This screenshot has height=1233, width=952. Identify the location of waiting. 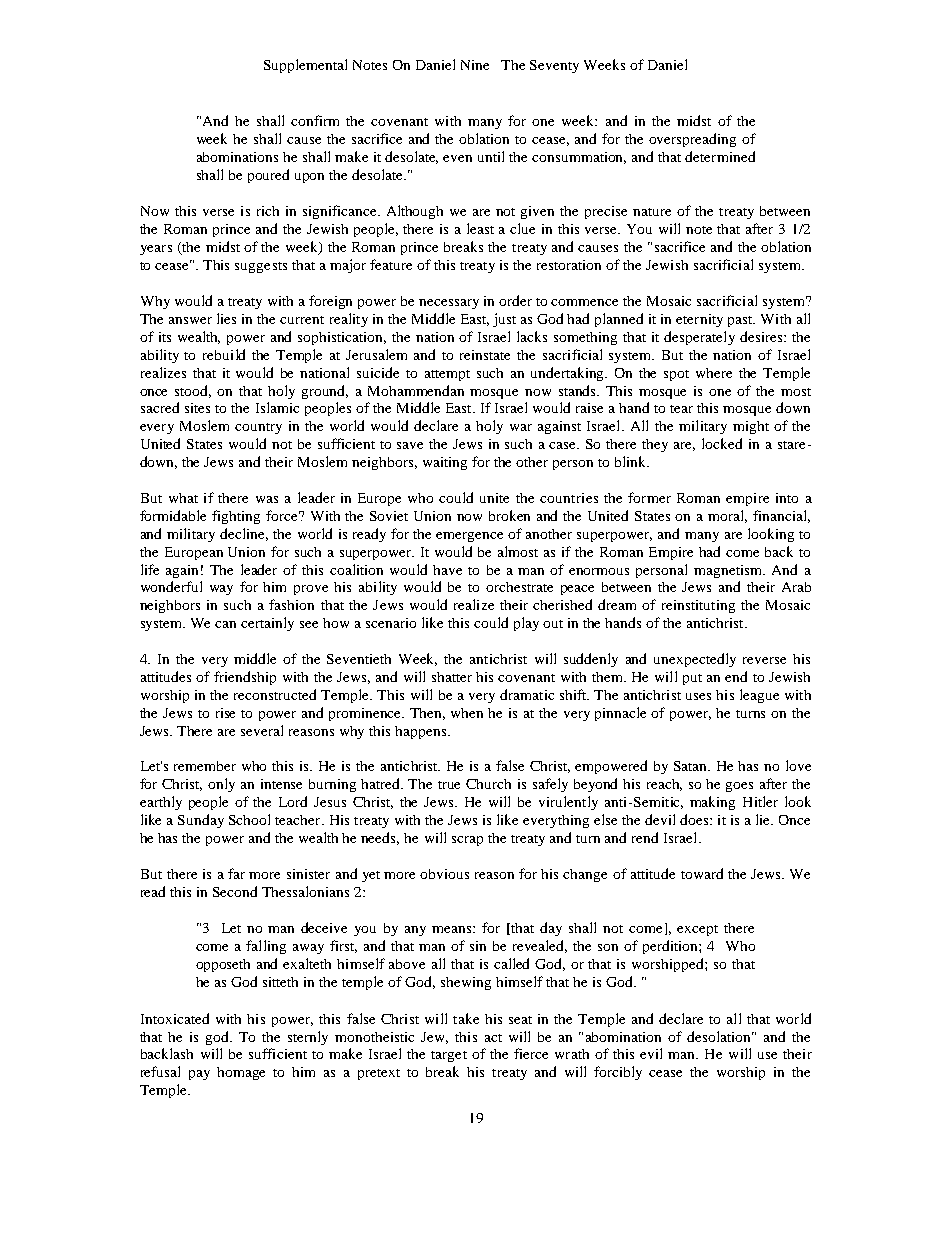
(445, 463).
